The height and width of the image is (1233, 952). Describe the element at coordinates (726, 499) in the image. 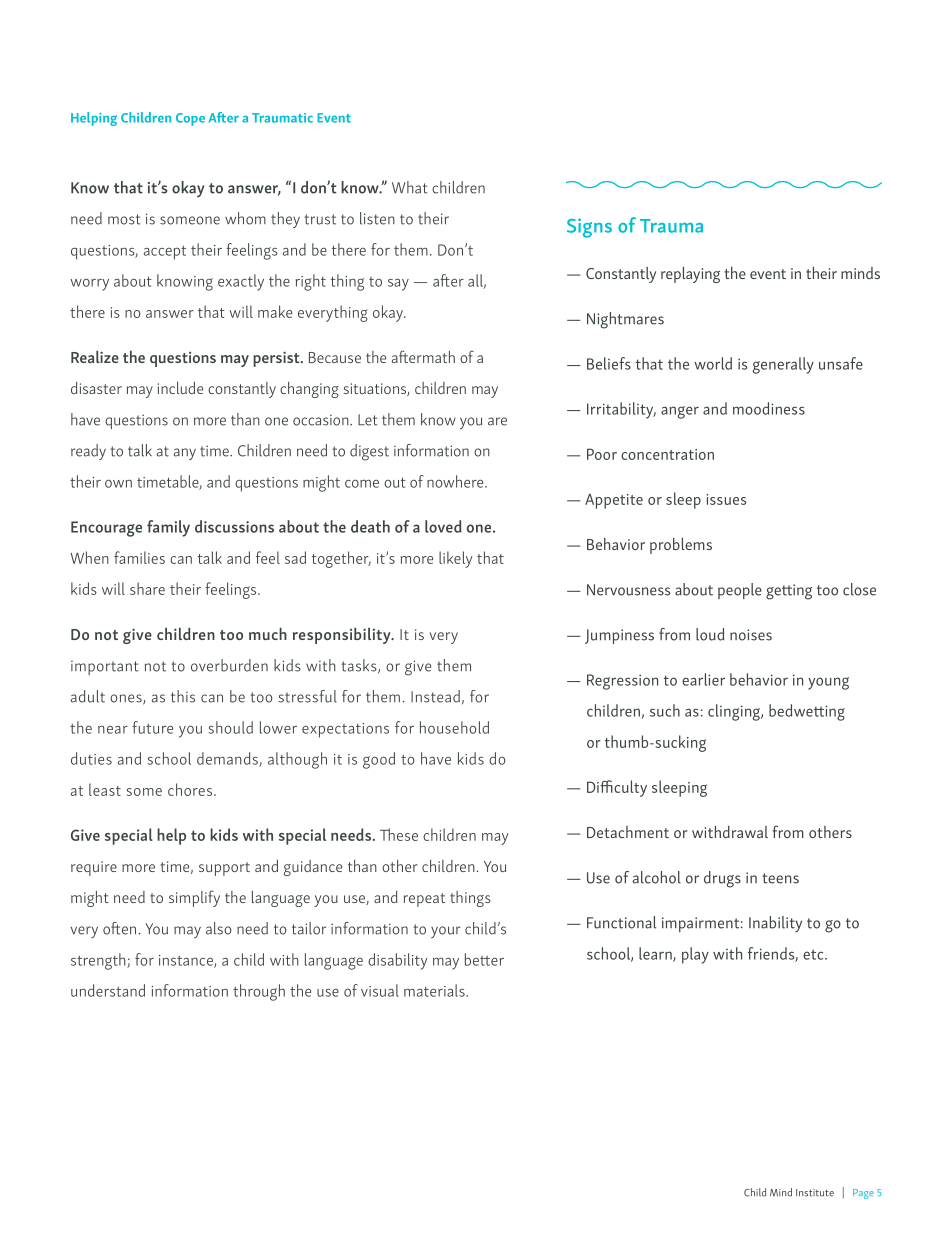

I see `issues` at that location.
